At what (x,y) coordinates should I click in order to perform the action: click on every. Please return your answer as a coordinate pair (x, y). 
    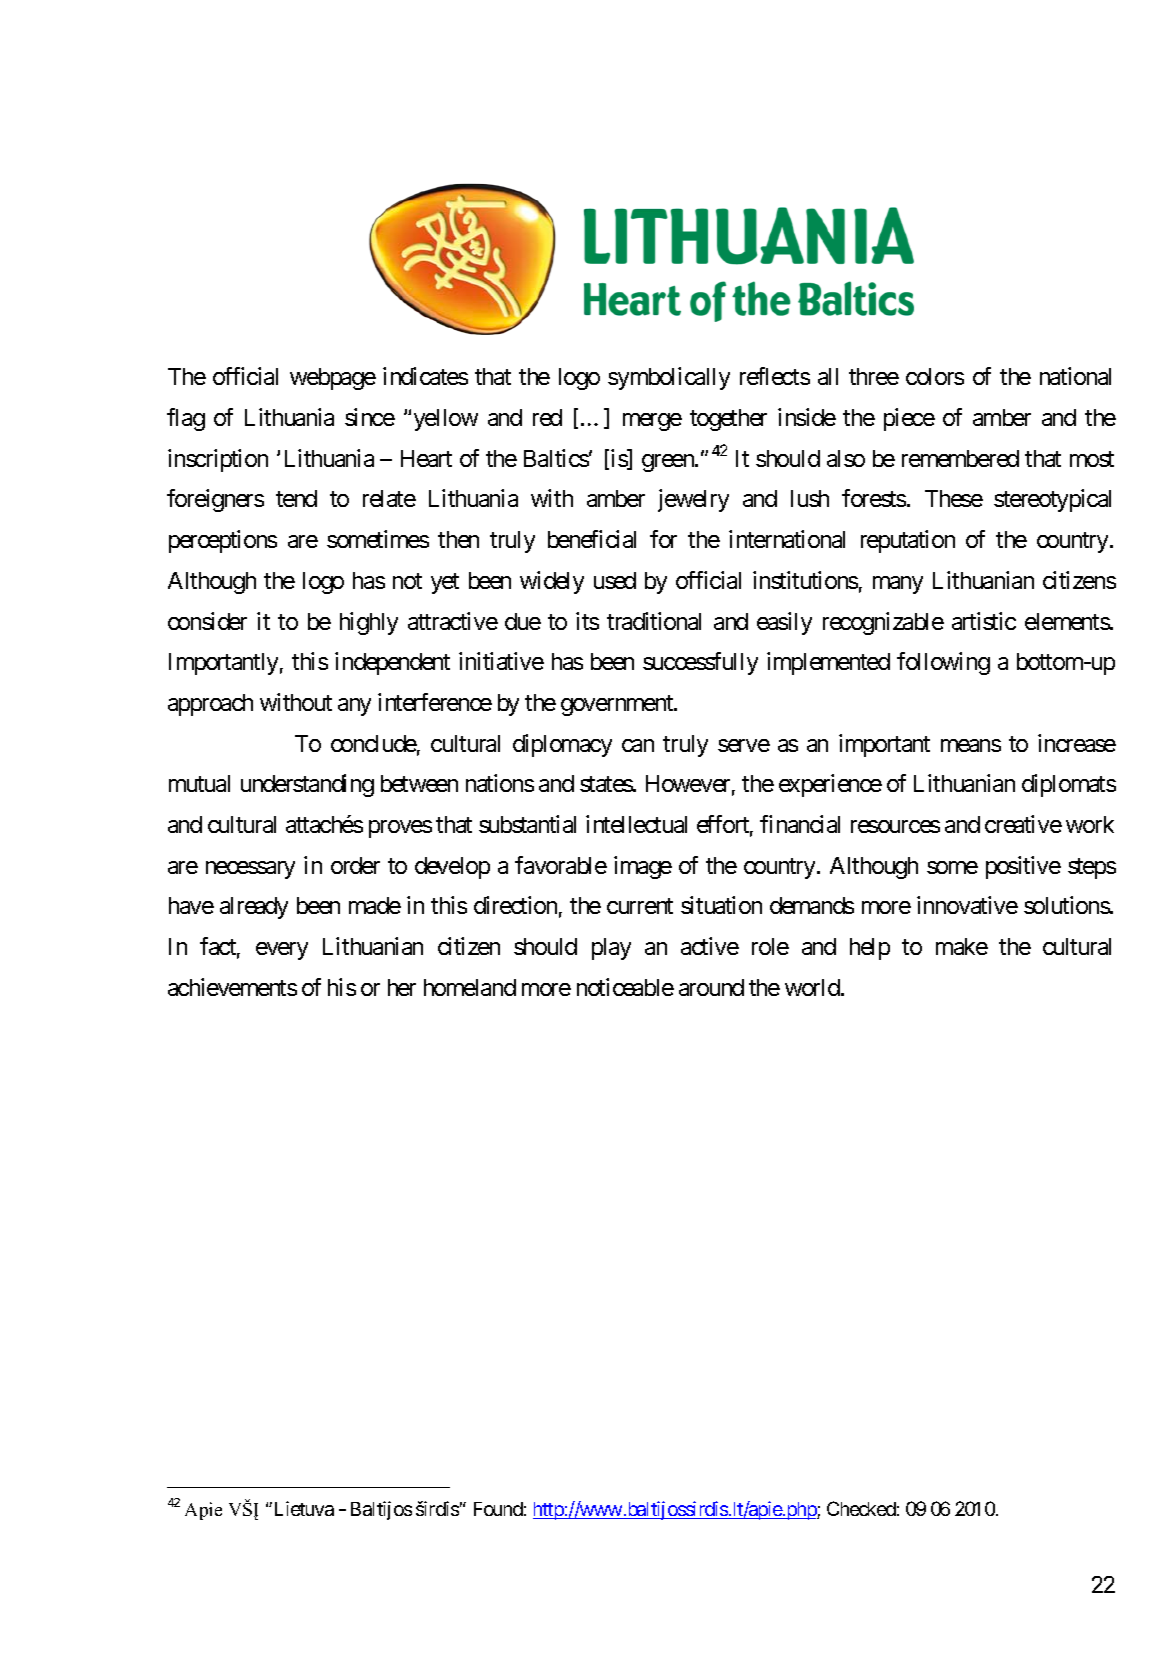
    Looking at the image, I should click on (282, 951).
